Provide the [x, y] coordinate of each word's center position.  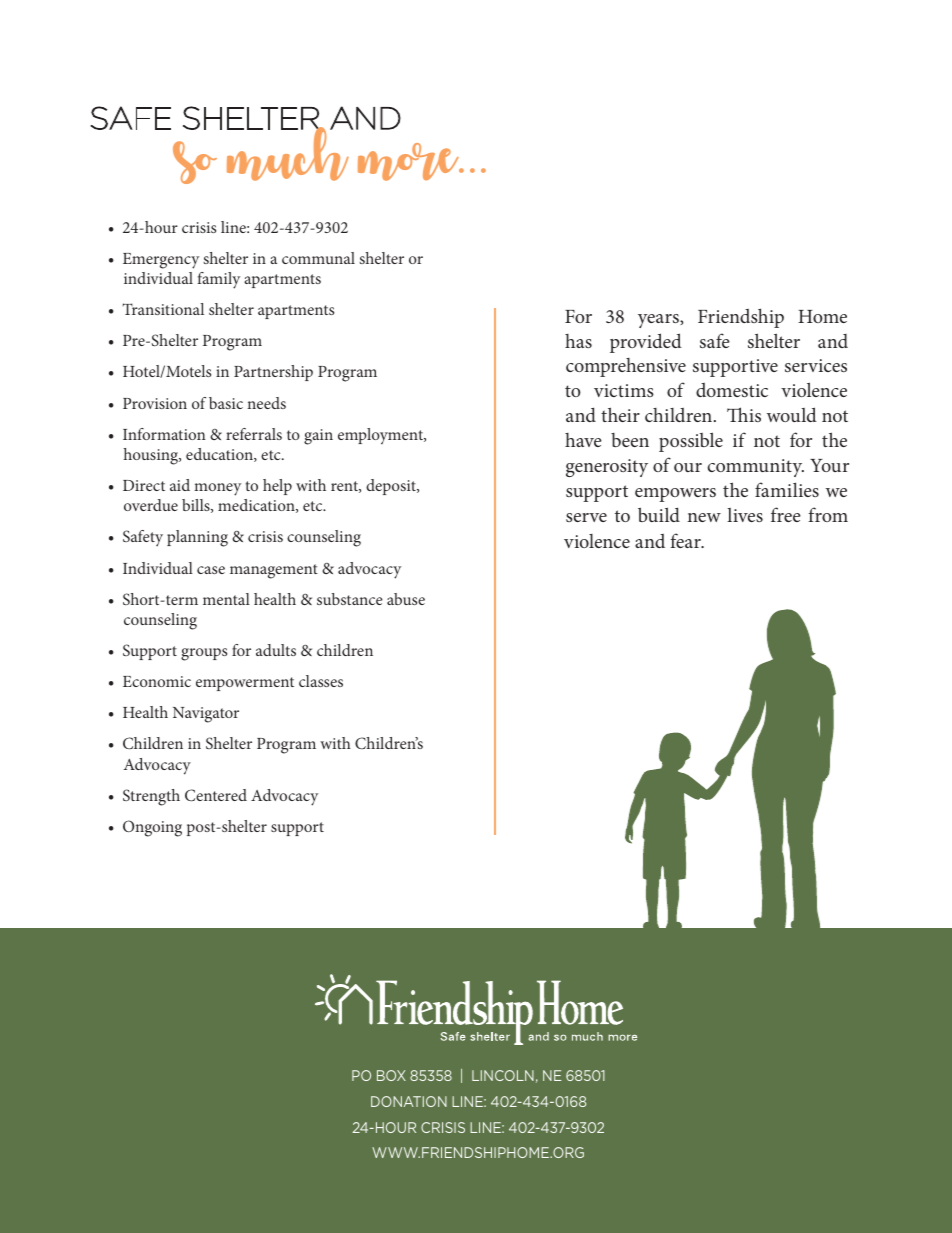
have [583, 440]
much [289, 153]
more [410, 162]
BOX [391, 1075]
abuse [406, 599]
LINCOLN [503, 1075]
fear [686, 540]
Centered [216, 795]
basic [226, 403]
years [659, 321]
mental [226, 599]
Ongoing [152, 828]
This [744, 414]
